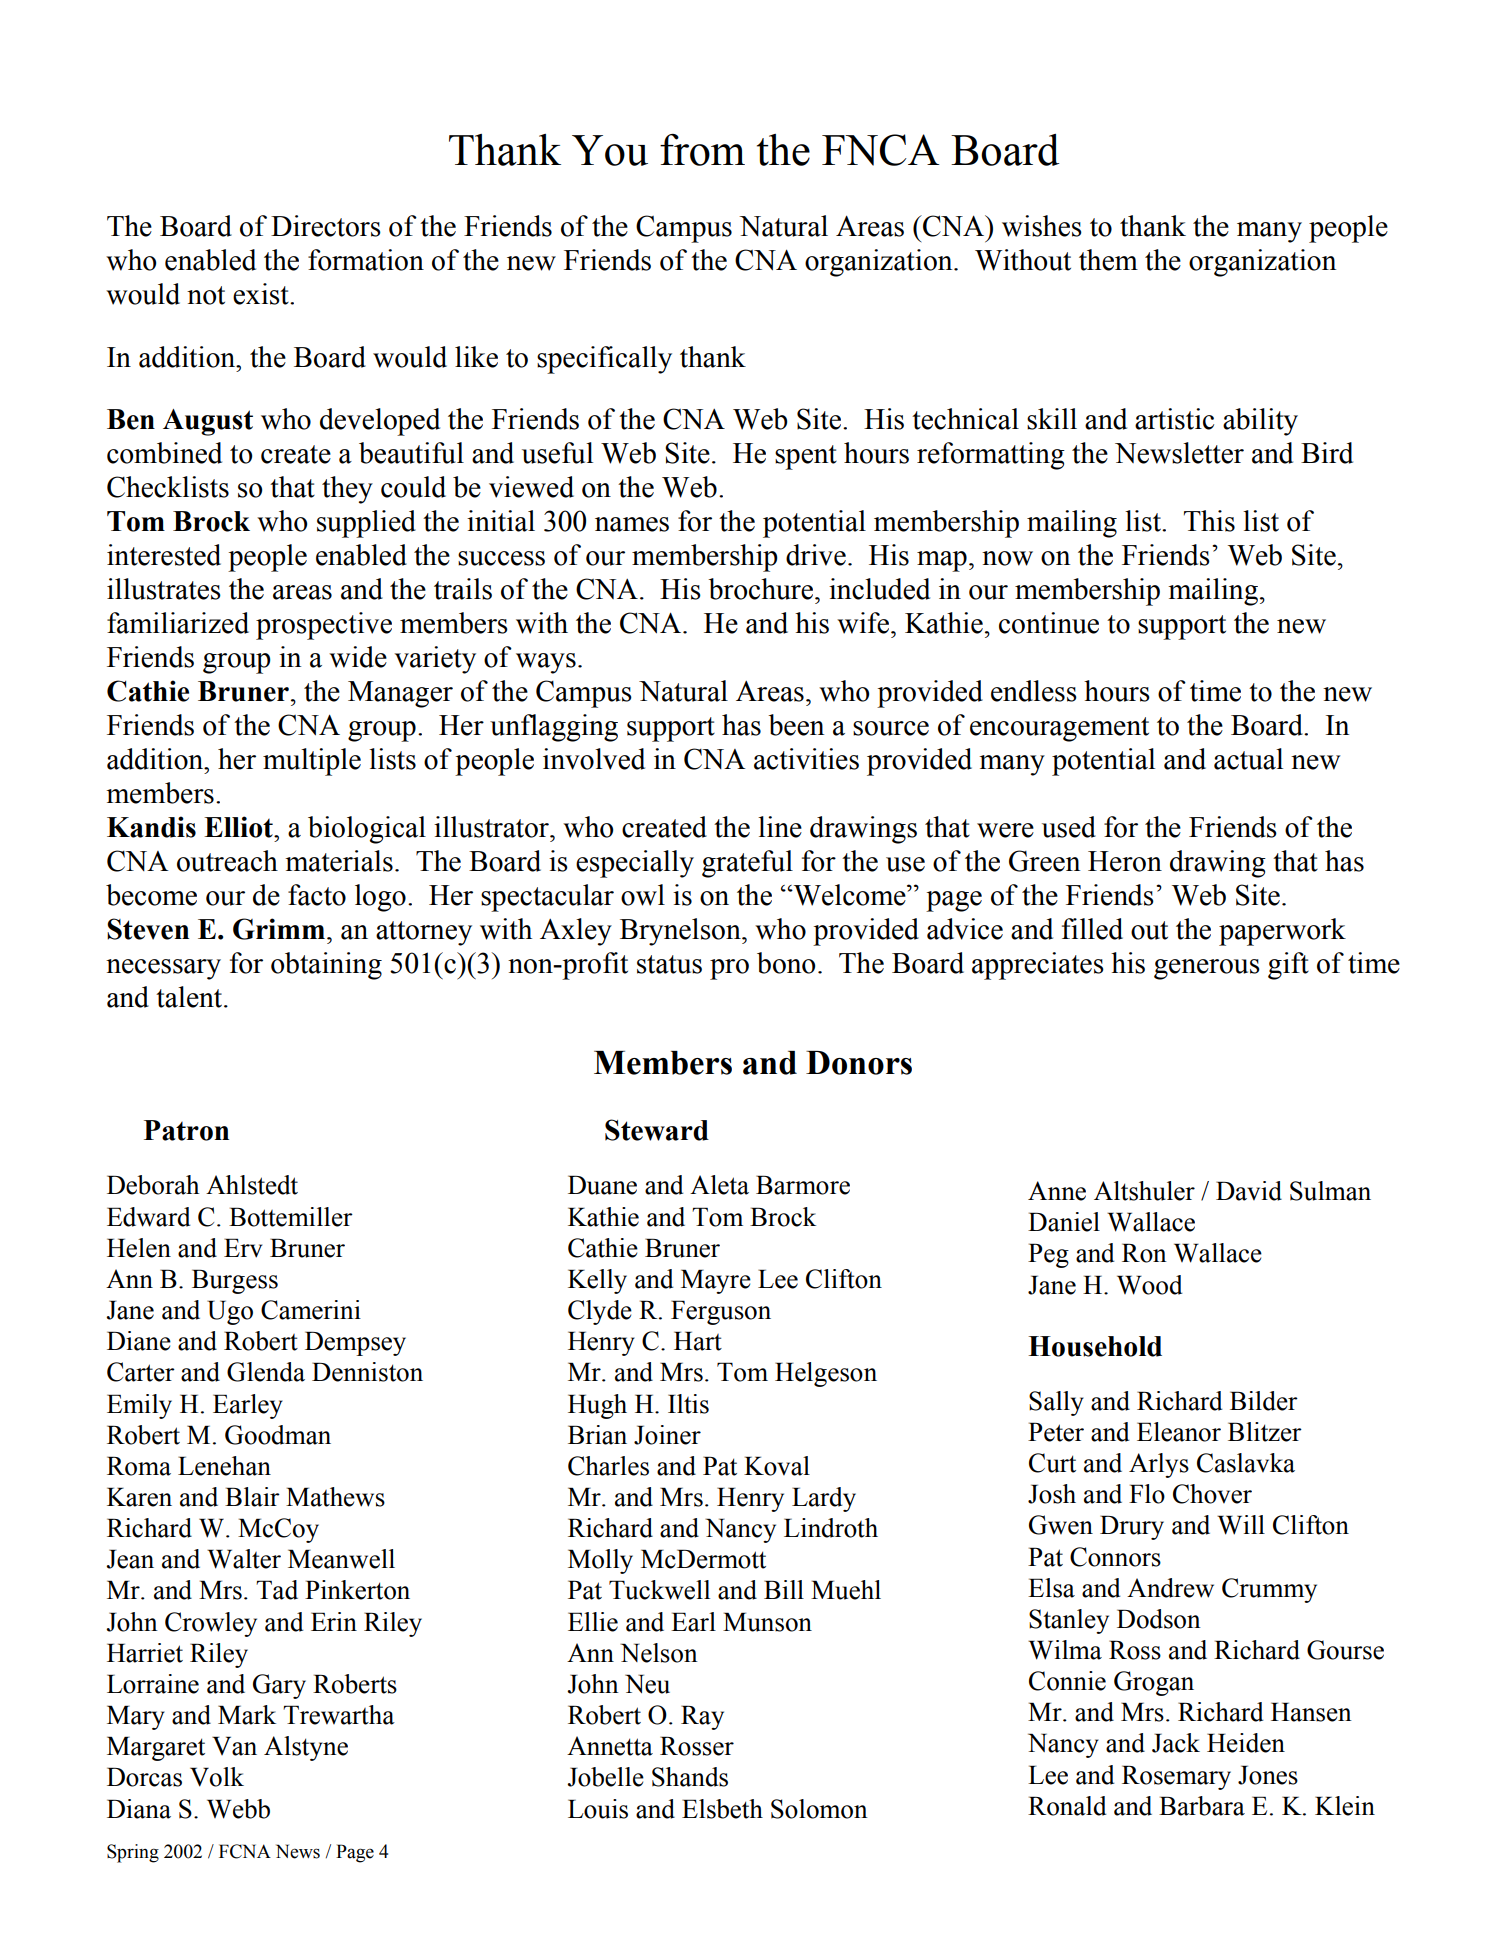 This page has height=1951, width=1507. What do you see at coordinates (1108, 260) in the page?
I see `them` at bounding box center [1108, 260].
